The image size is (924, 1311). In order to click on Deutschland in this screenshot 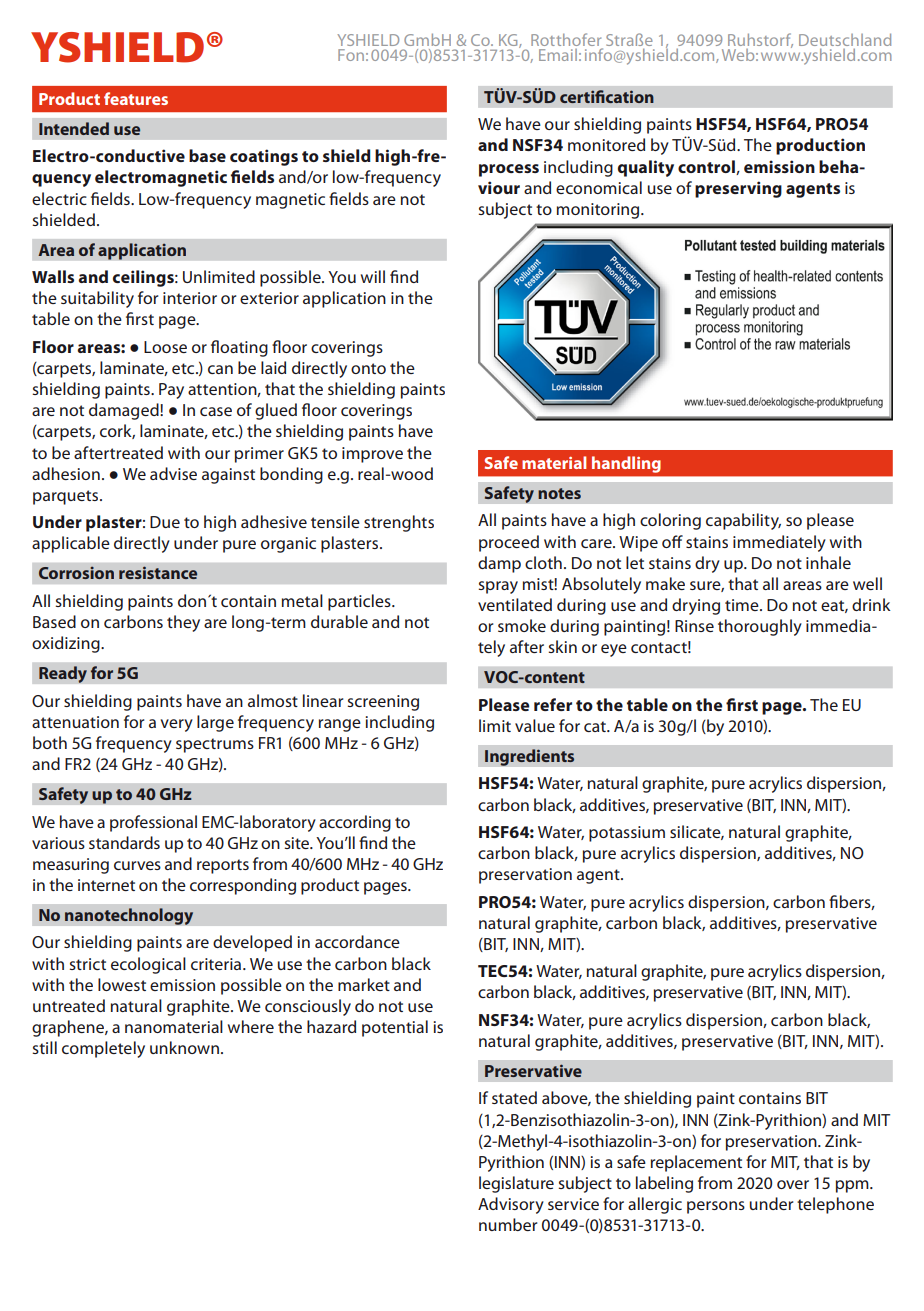, I will do `click(845, 39)`.
